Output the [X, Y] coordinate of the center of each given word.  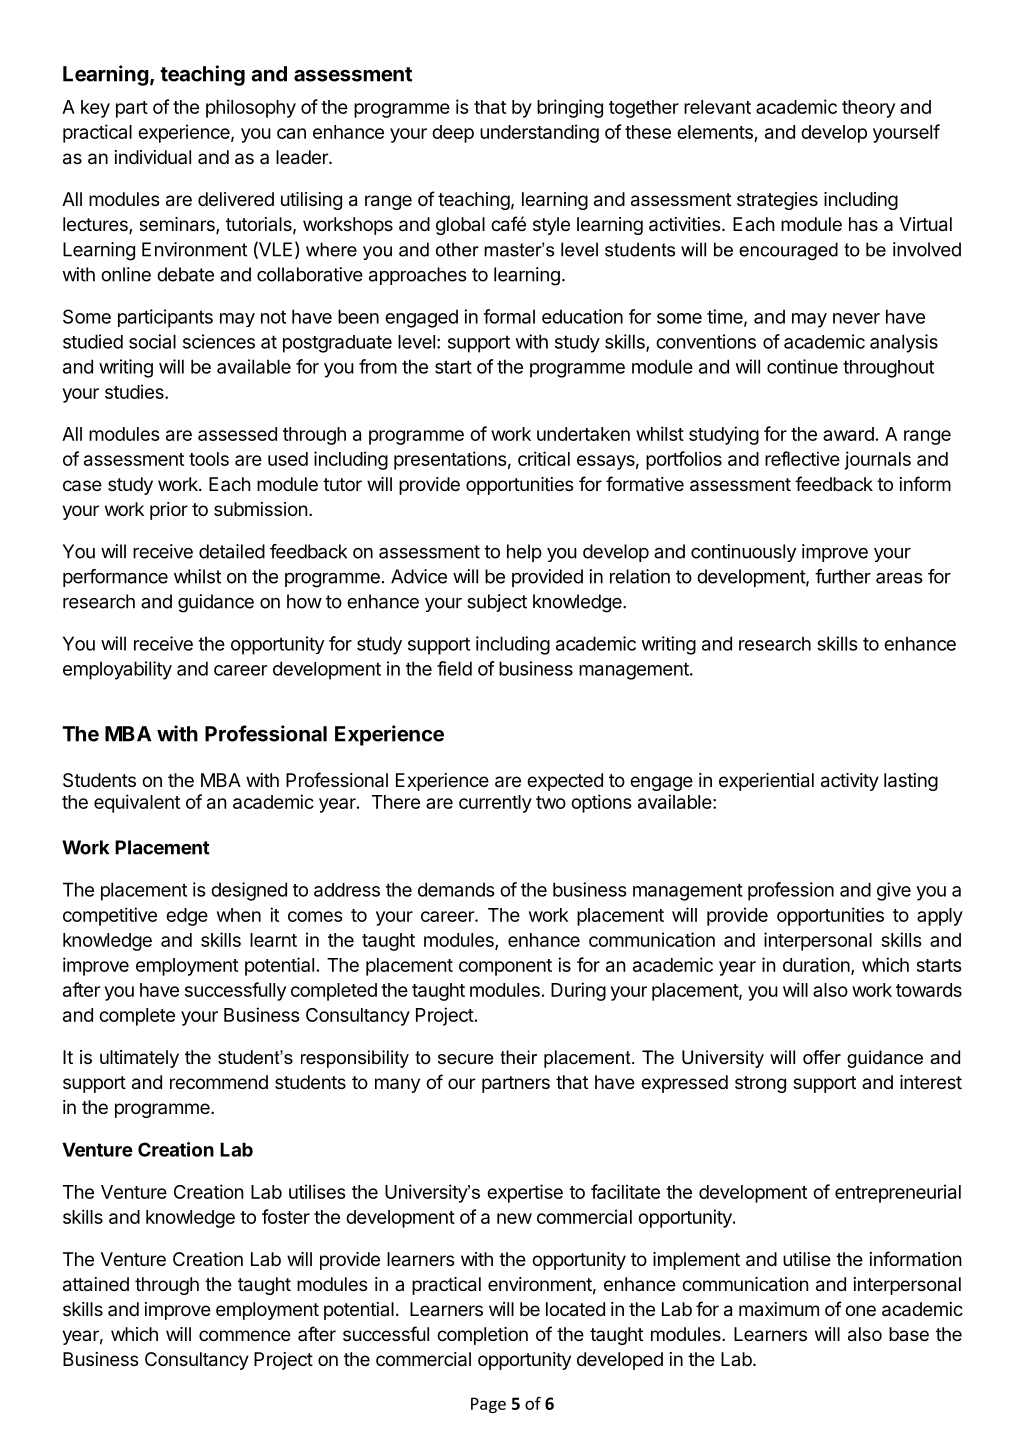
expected [565, 782]
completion [482, 1336]
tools [209, 459]
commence [245, 1335]
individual [153, 157]
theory [868, 109]
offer [822, 1057]
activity [850, 782]
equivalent [137, 803]
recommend [219, 1082]
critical [544, 458]
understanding [539, 133]
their [518, 1057]
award [848, 434]
